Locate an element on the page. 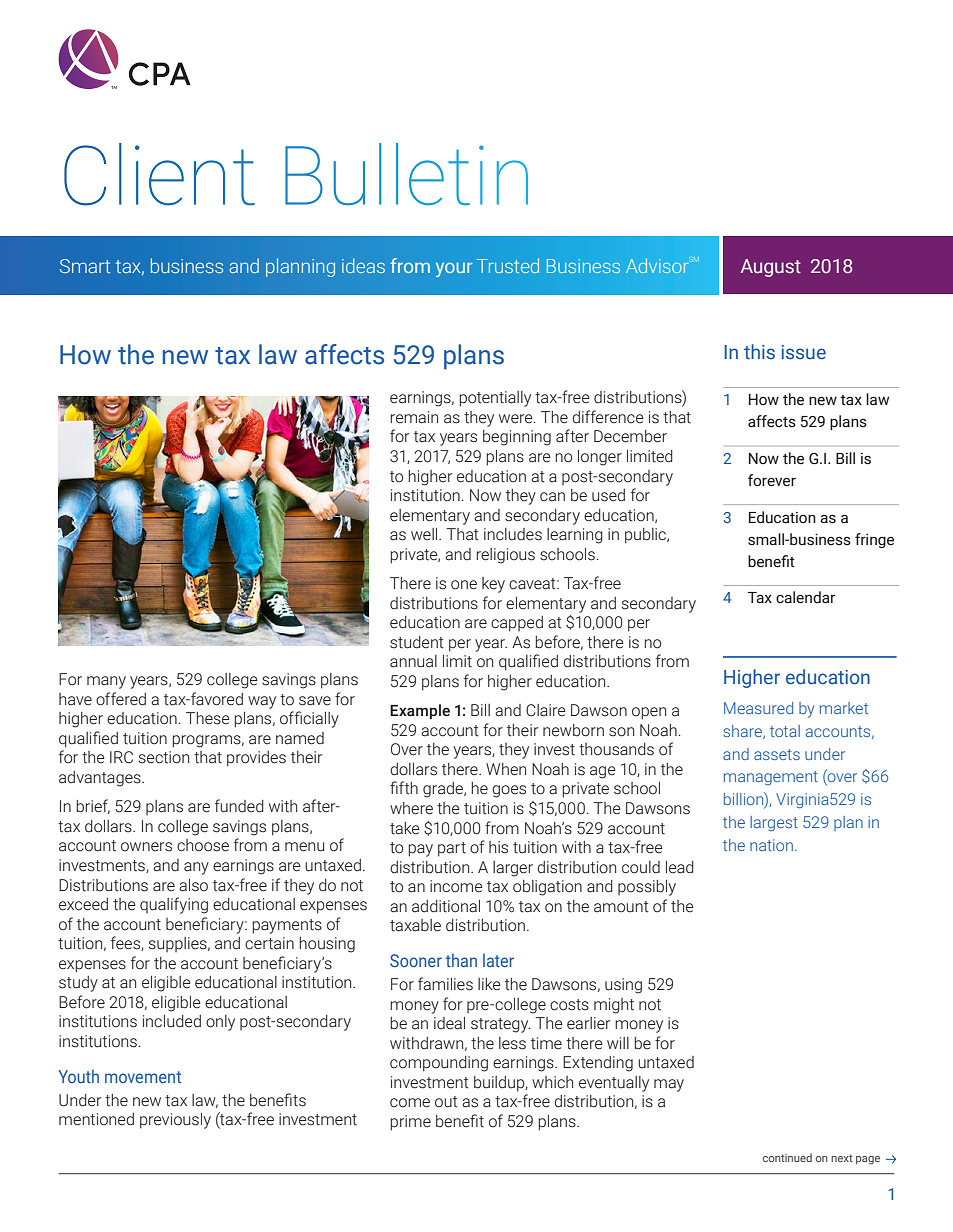  qualifying is located at coordinates (174, 905).
